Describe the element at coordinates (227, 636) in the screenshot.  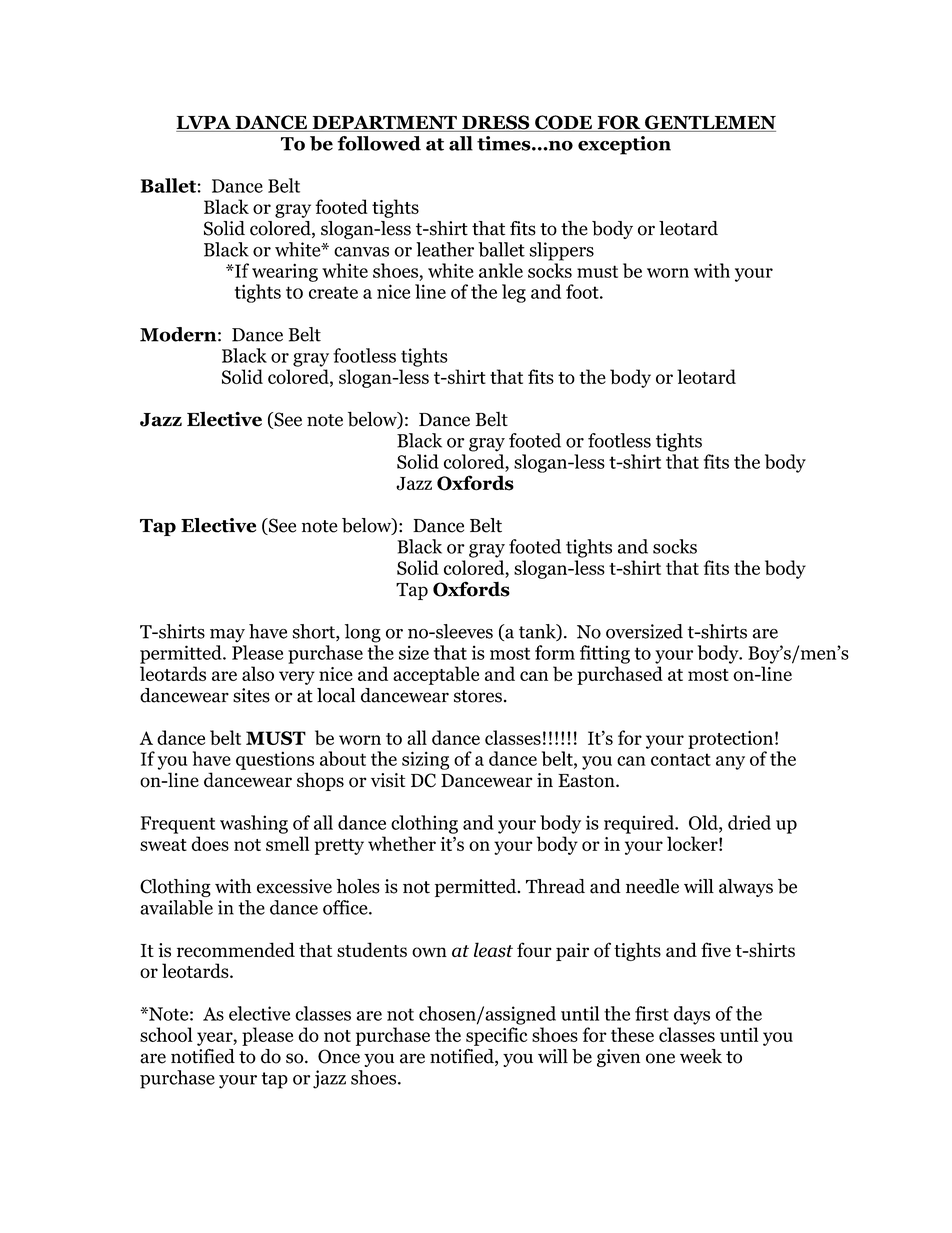
I see `may` at that location.
